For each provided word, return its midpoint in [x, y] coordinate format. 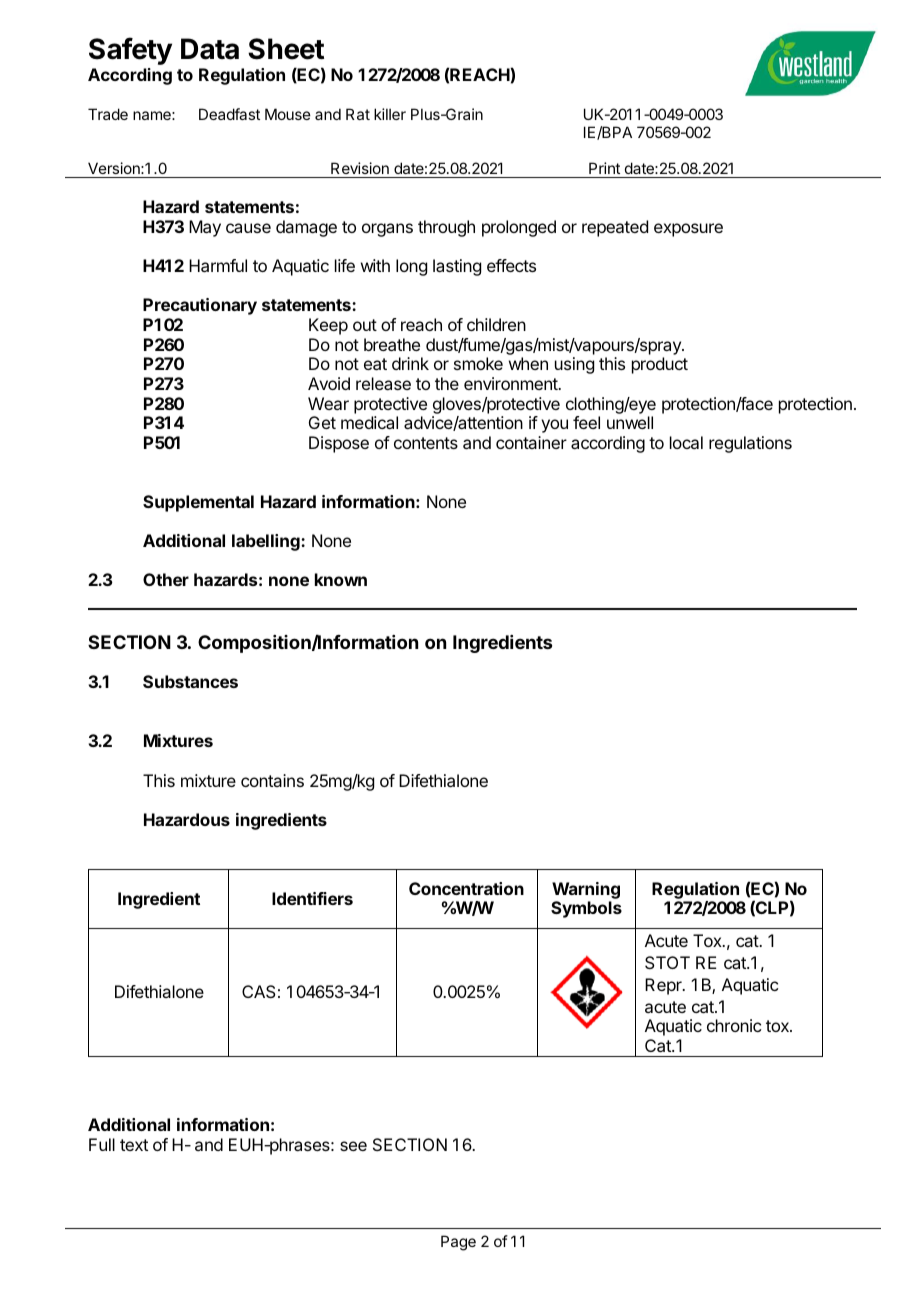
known [341, 579]
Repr [664, 986]
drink [410, 363]
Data [210, 49]
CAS [259, 991]
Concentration [466, 888]
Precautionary [200, 306]
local [686, 442]
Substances [190, 681]
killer [390, 114]
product [660, 365]
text [134, 1145]
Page [458, 1243]
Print [604, 168]
